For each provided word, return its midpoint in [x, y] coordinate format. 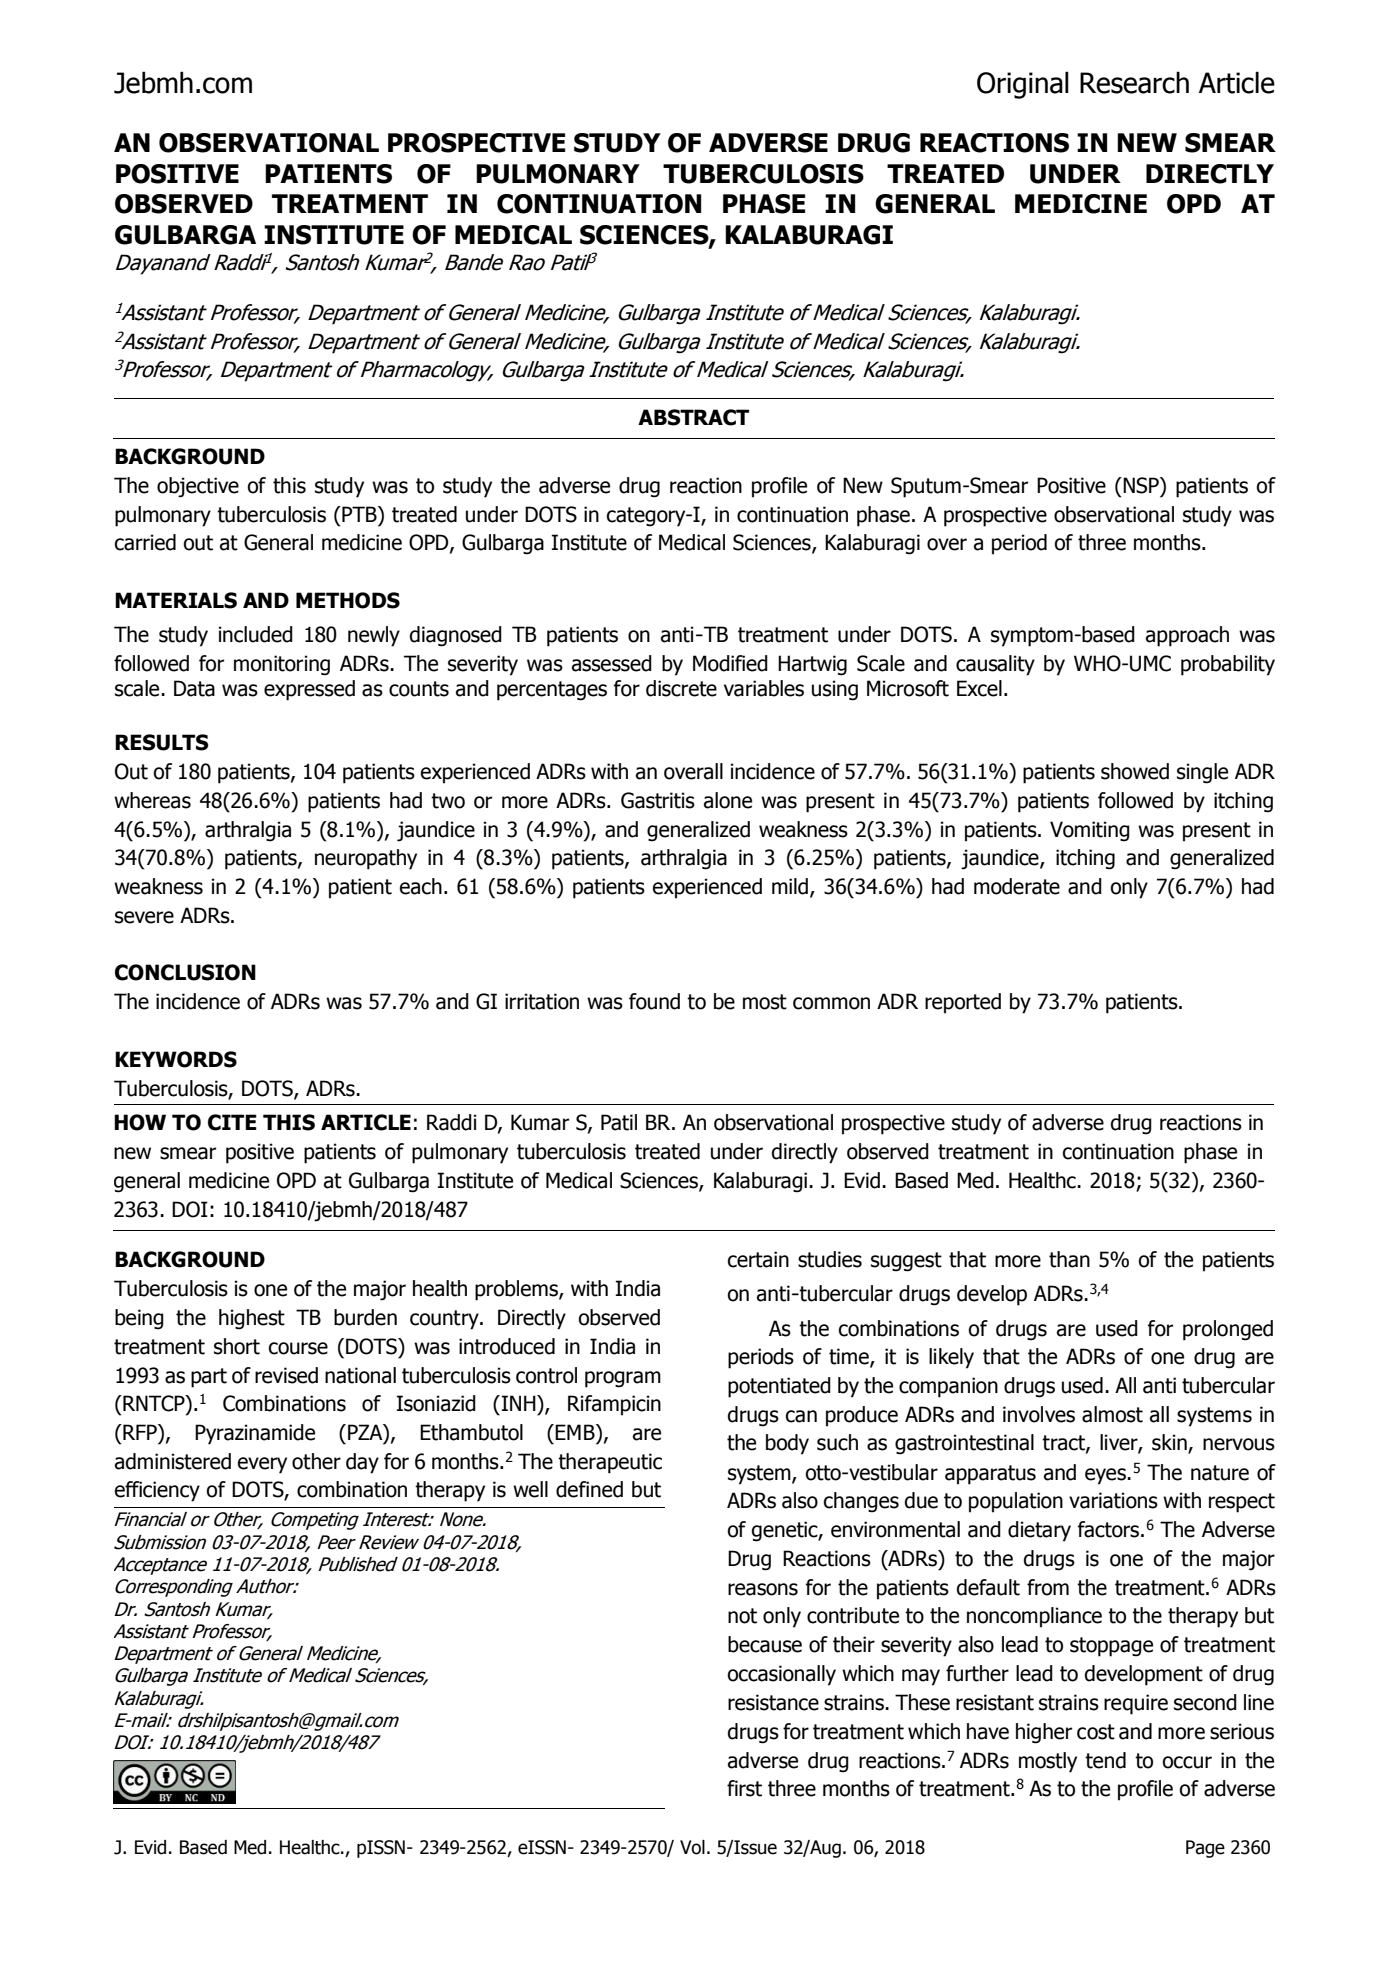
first [744, 1788]
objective [198, 487]
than [1069, 1259]
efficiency [157, 1491]
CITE [232, 1122]
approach [1187, 636]
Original [1023, 85]
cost [1096, 1732]
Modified [730, 663]
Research [1134, 82]
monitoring [282, 665]
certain [758, 1259]
